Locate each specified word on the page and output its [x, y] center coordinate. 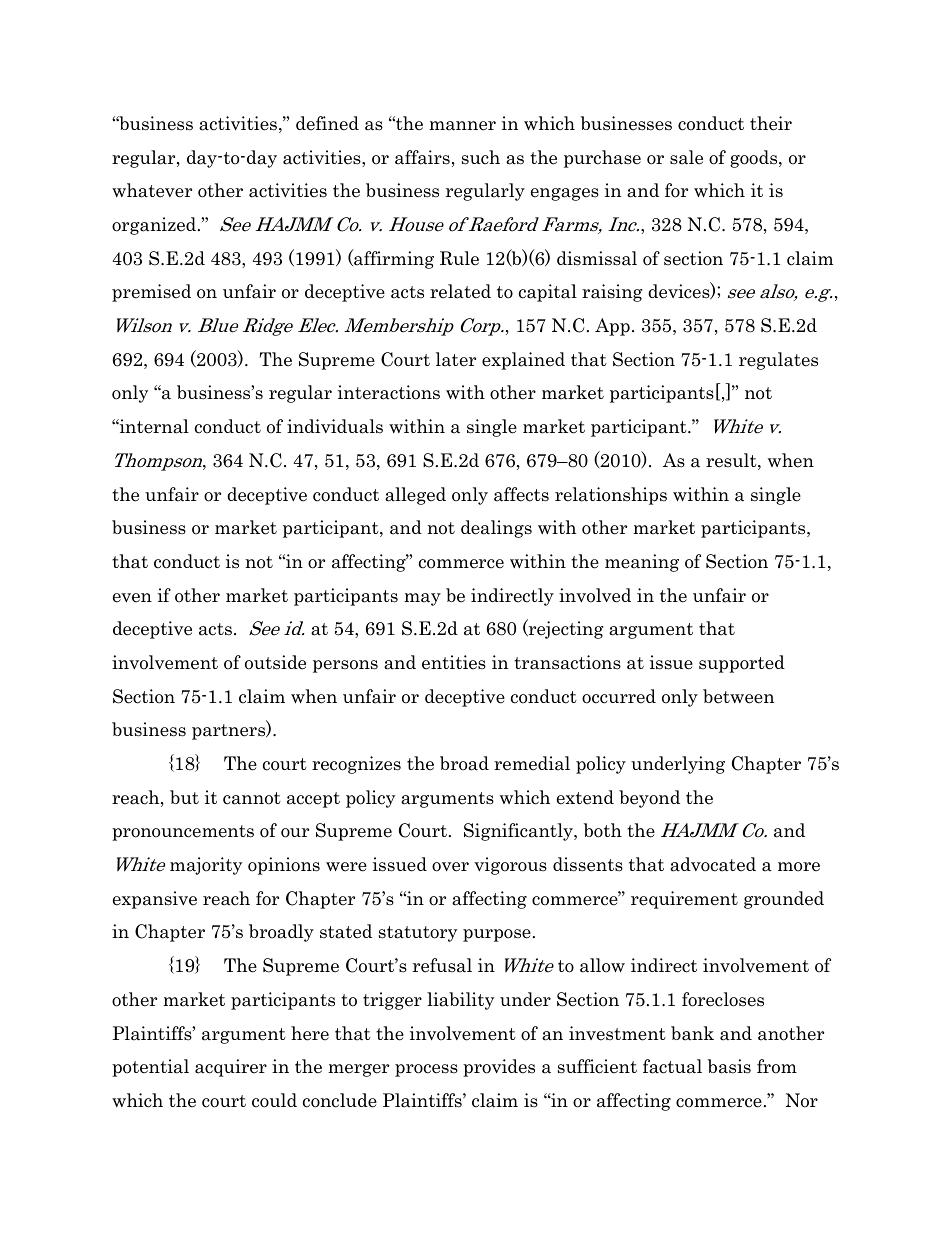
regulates [778, 361]
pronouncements [183, 833]
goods [755, 159]
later [456, 359]
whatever [152, 190]
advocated [713, 864]
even [132, 598]
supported [742, 664]
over [450, 867]
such [481, 157]
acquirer [231, 1068]
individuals [335, 426]
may [422, 599]
